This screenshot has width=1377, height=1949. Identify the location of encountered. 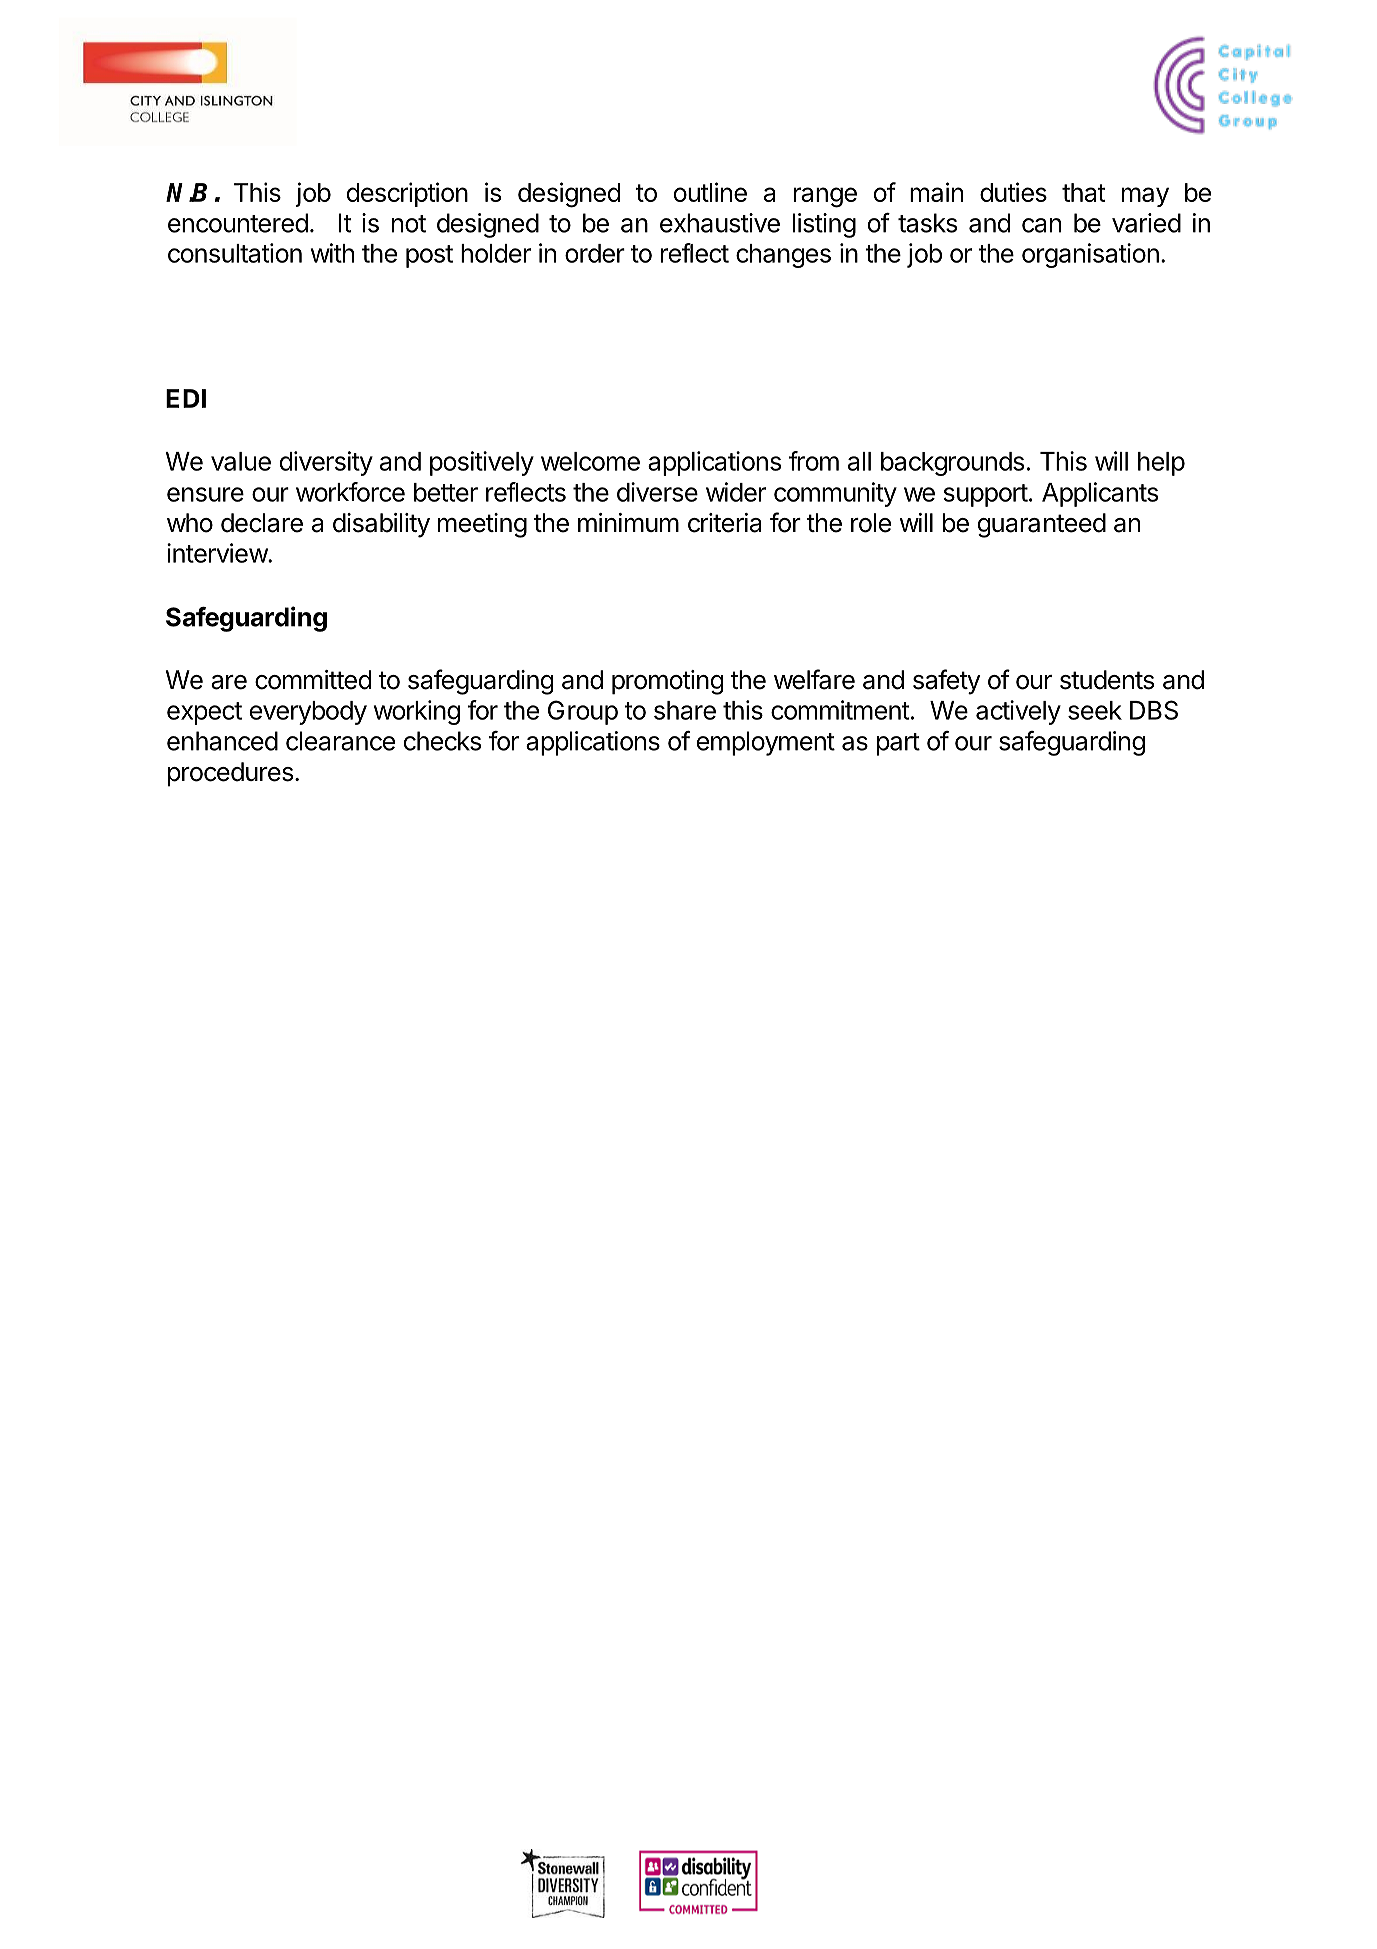
(238, 223).
